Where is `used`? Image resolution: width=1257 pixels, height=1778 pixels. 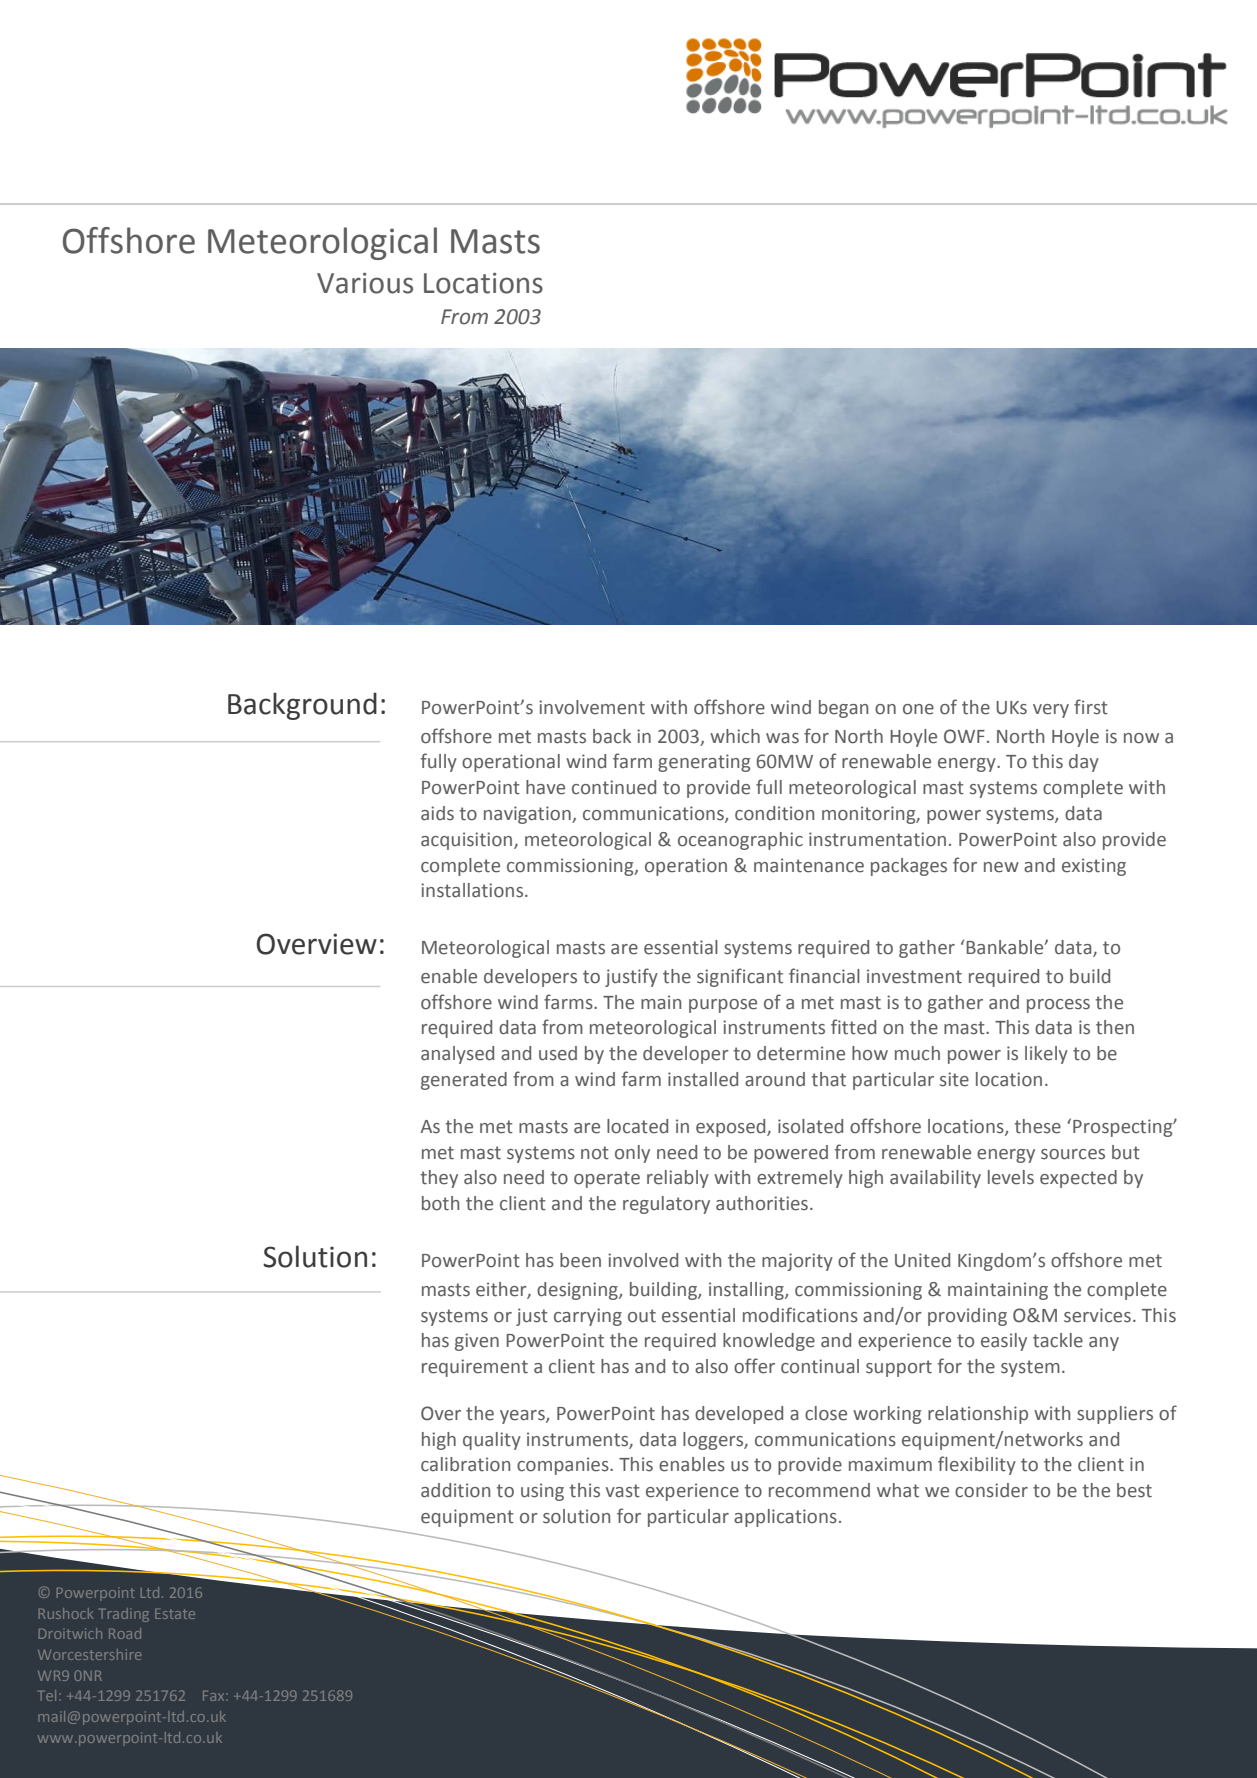 used is located at coordinates (558, 1053).
